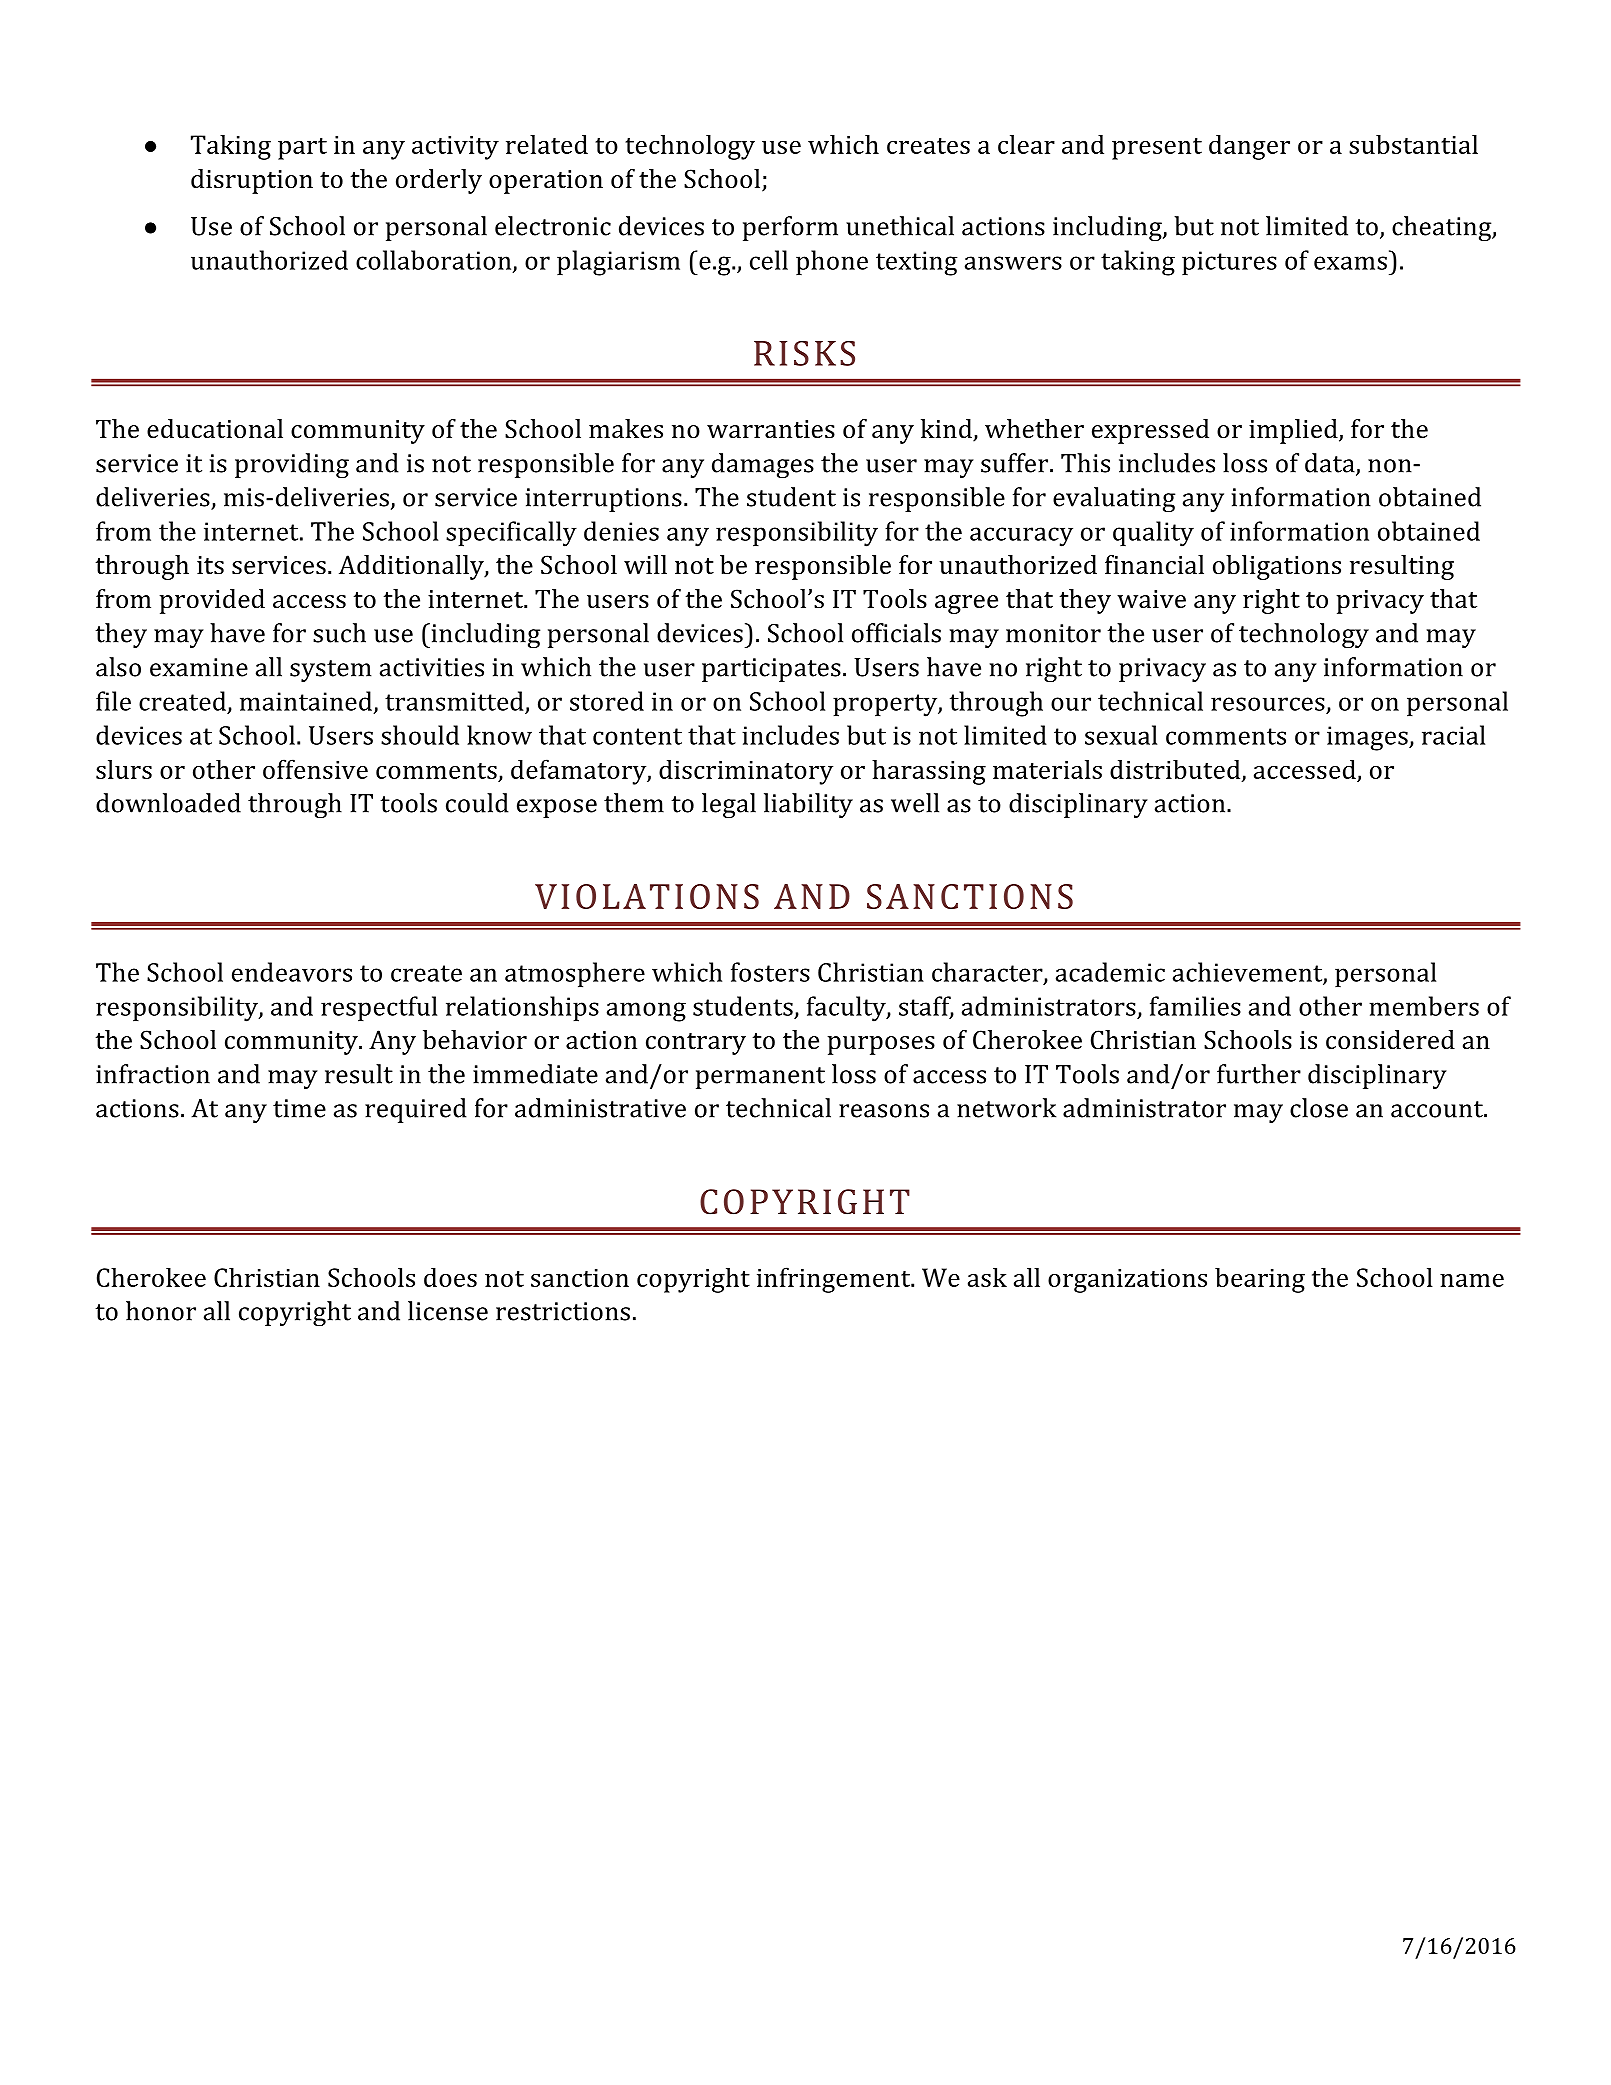 This screenshot has width=1611, height=2085. Describe the element at coordinates (790, 228) in the screenshot. I see `perform` at that location.
